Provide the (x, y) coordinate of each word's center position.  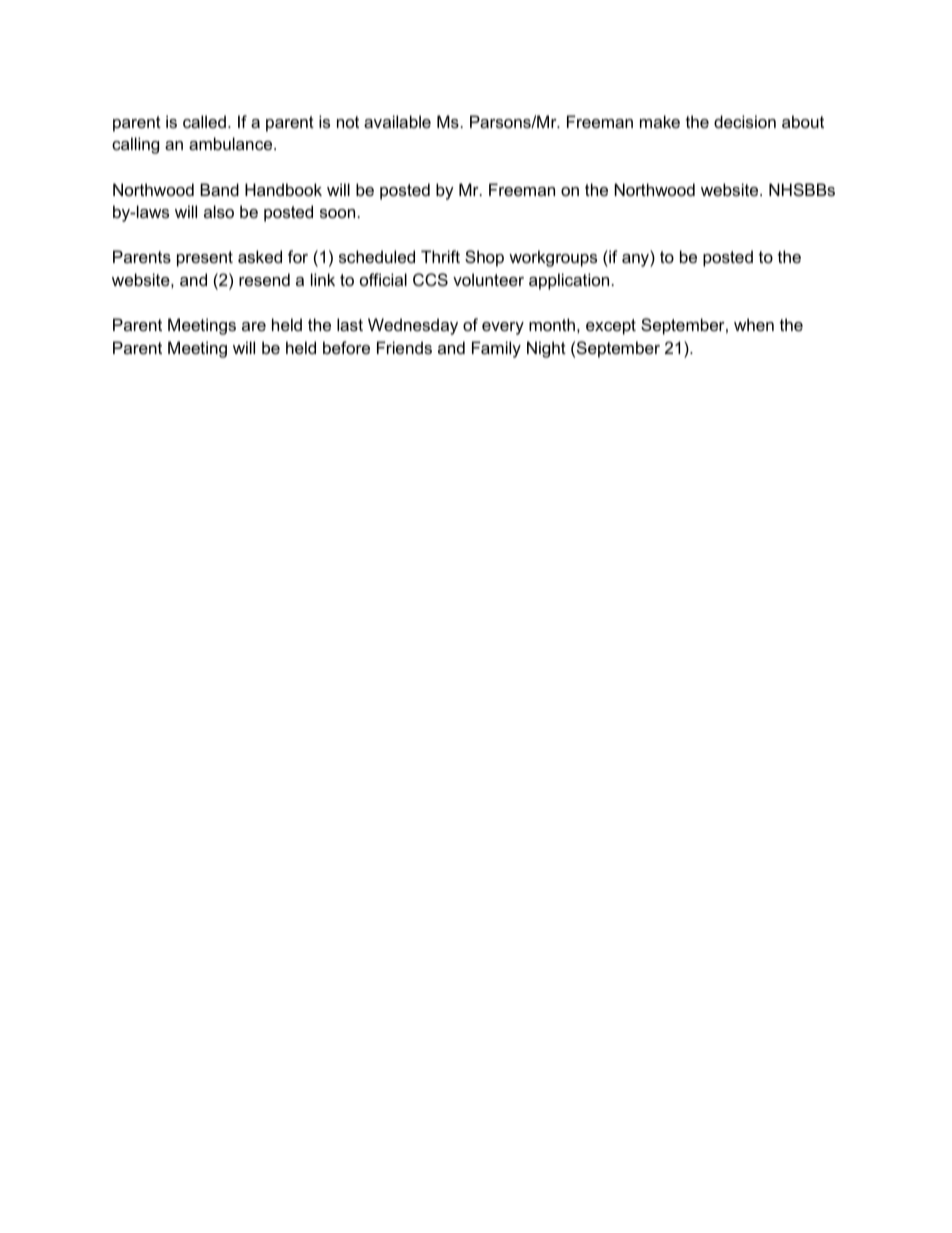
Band (219, 189)
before (346, 347)
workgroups (553, 258)
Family (496, 349)
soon (337, 213)
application (569, 281)
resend (264, 279)
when (754, 324)
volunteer (488, 279)
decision (745, 121)
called (204, 121)
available (397, 121)
